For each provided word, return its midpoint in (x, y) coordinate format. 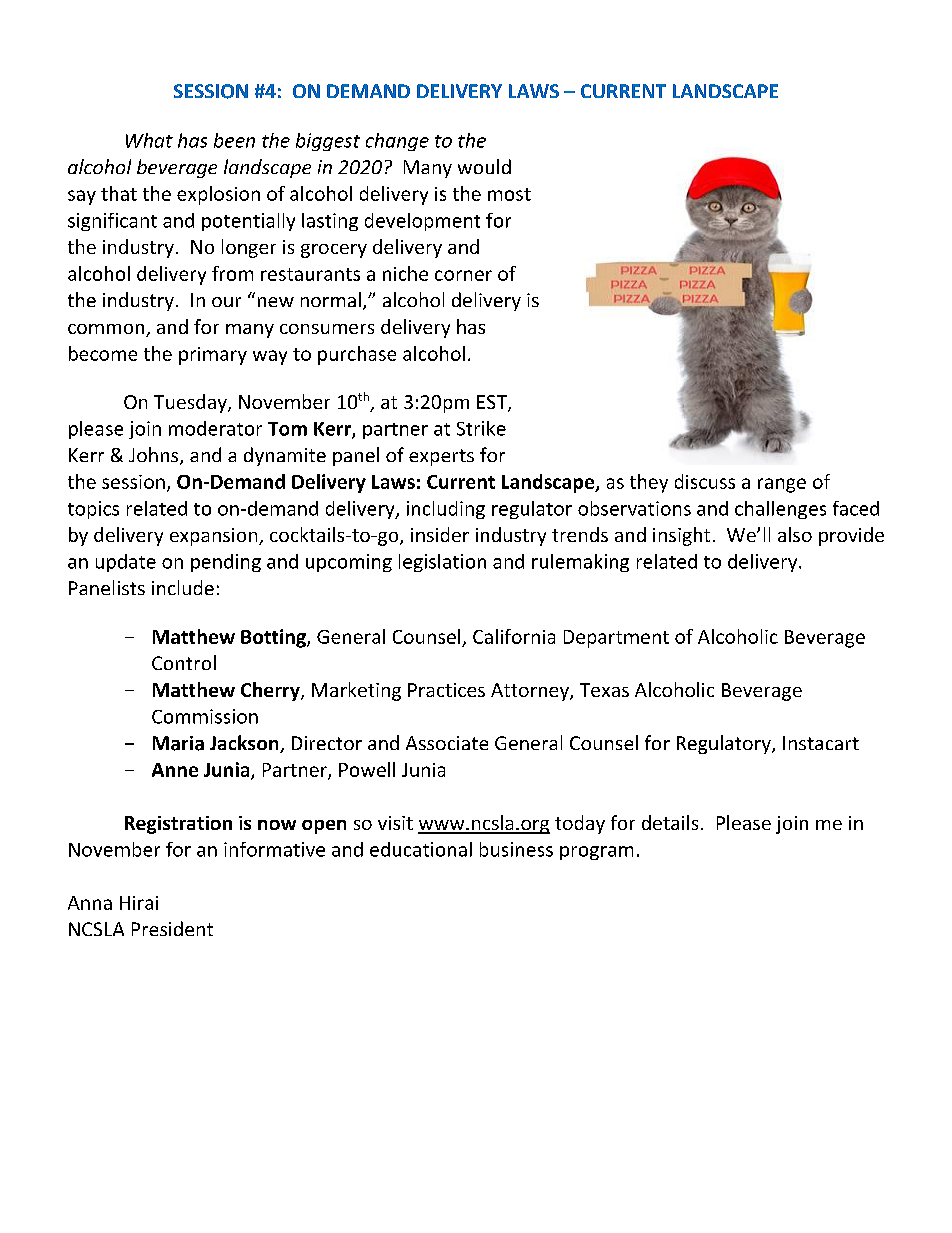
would (484, 166)
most (509, 194)
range (782, 485)
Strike (481, 428)
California (514, 636)
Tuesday (191, 403)
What (149, 140)
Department (616, 639)
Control (184, 662)
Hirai (139, 903)
